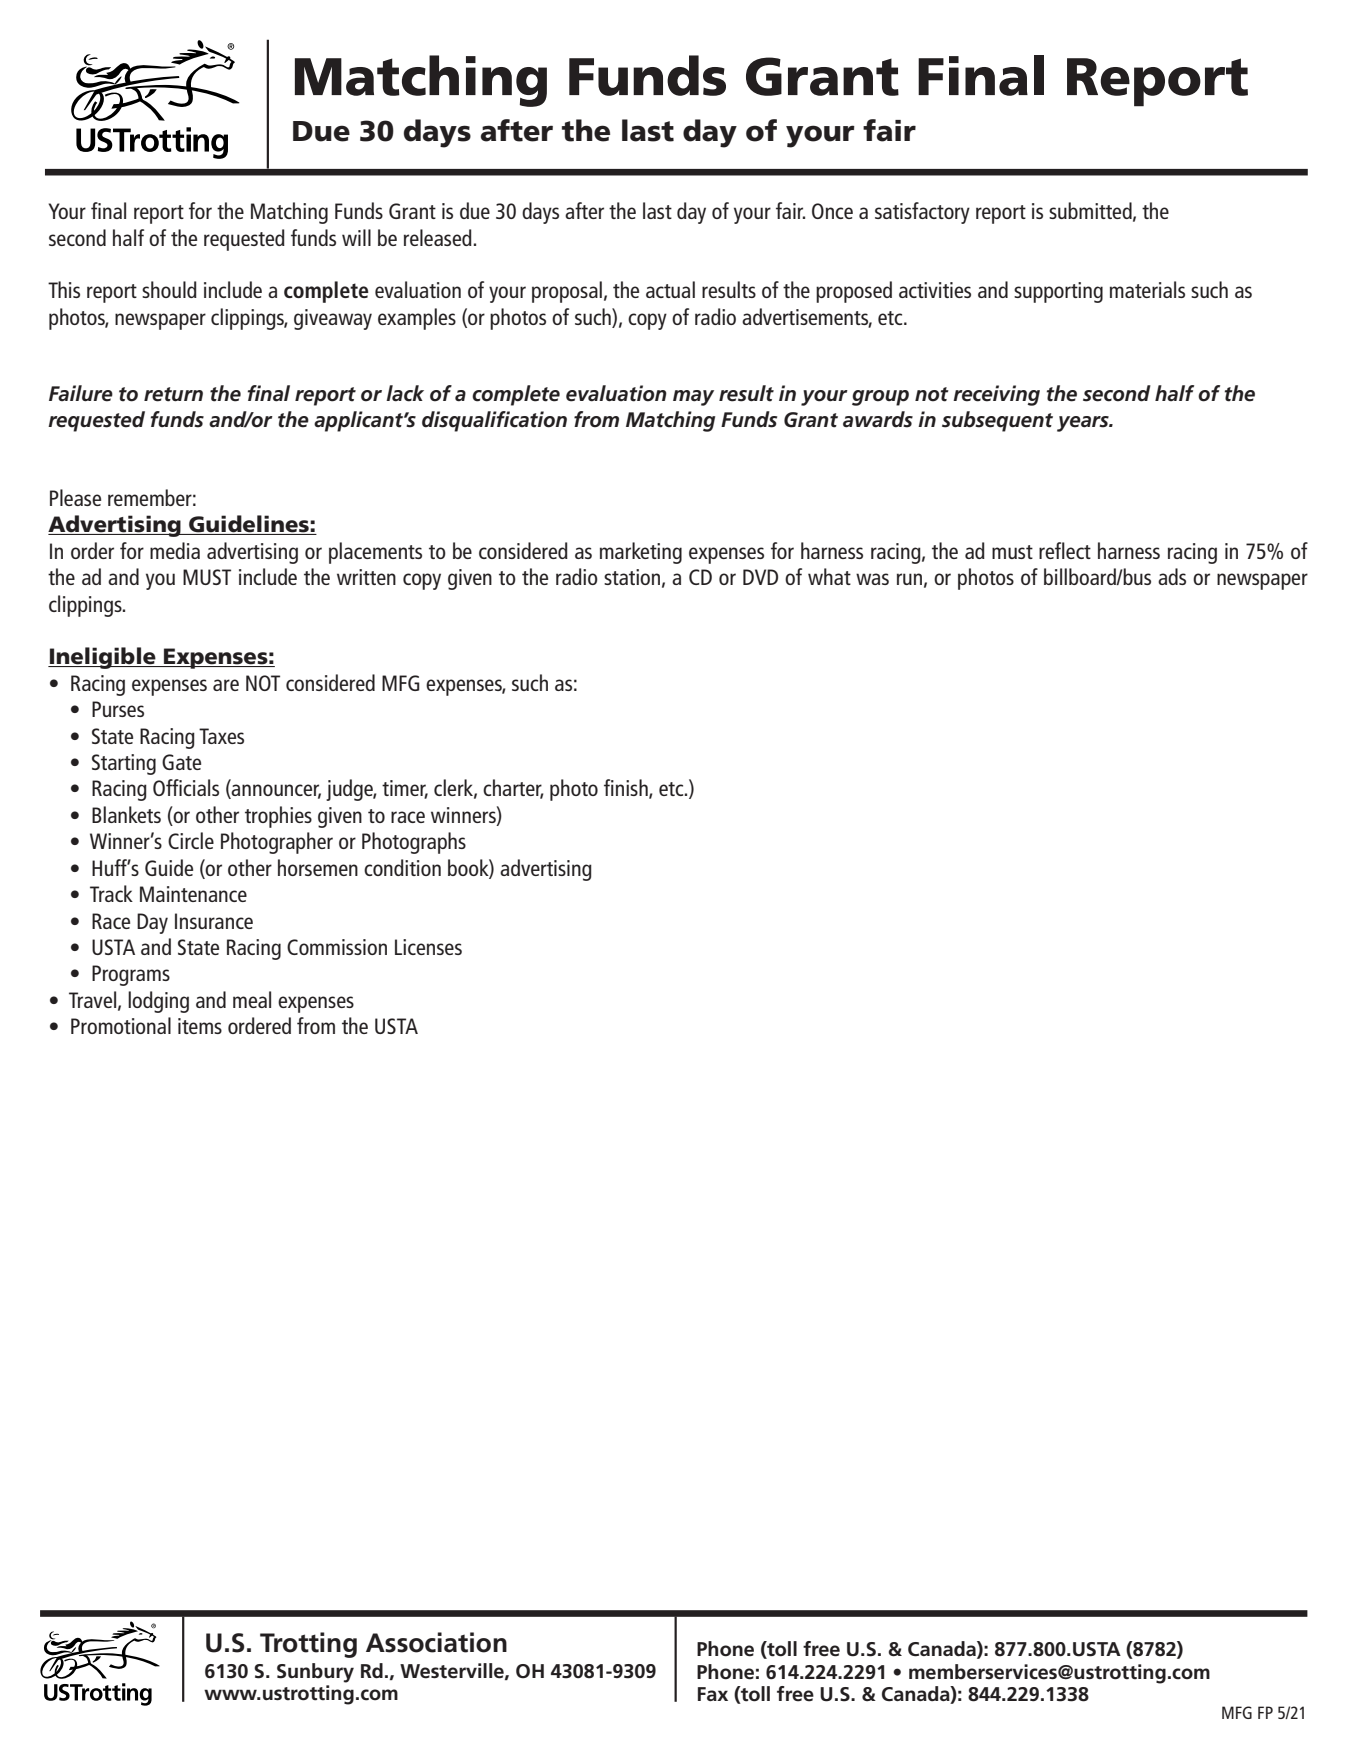 The height and width of the screenshot is (1744, 1347). I want to click on media, so click(175, 550).
